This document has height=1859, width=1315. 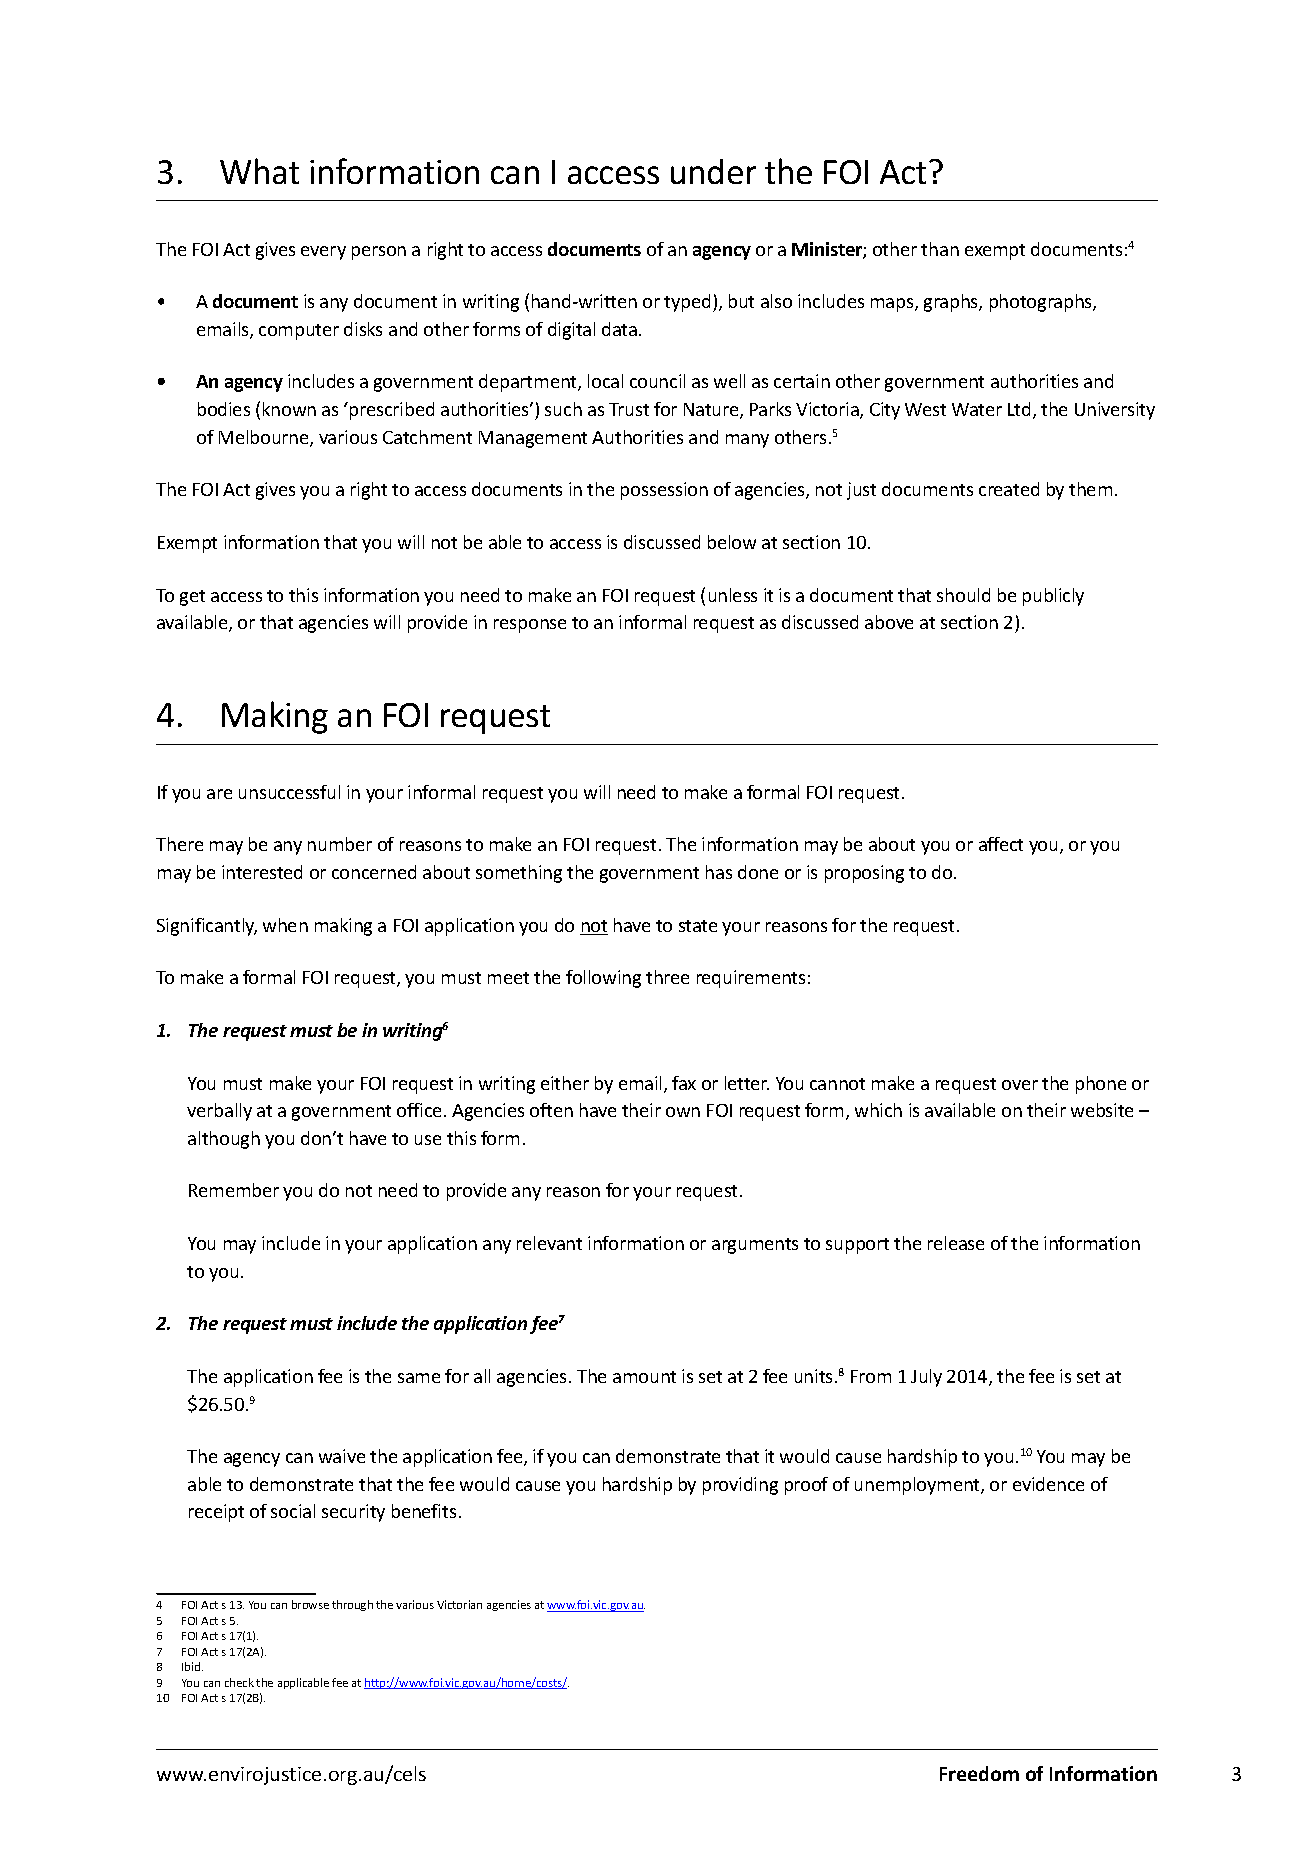 What do you see at coordinates (956, 1243) in the document?
I see `release` at bounding box center [956, 1243].
